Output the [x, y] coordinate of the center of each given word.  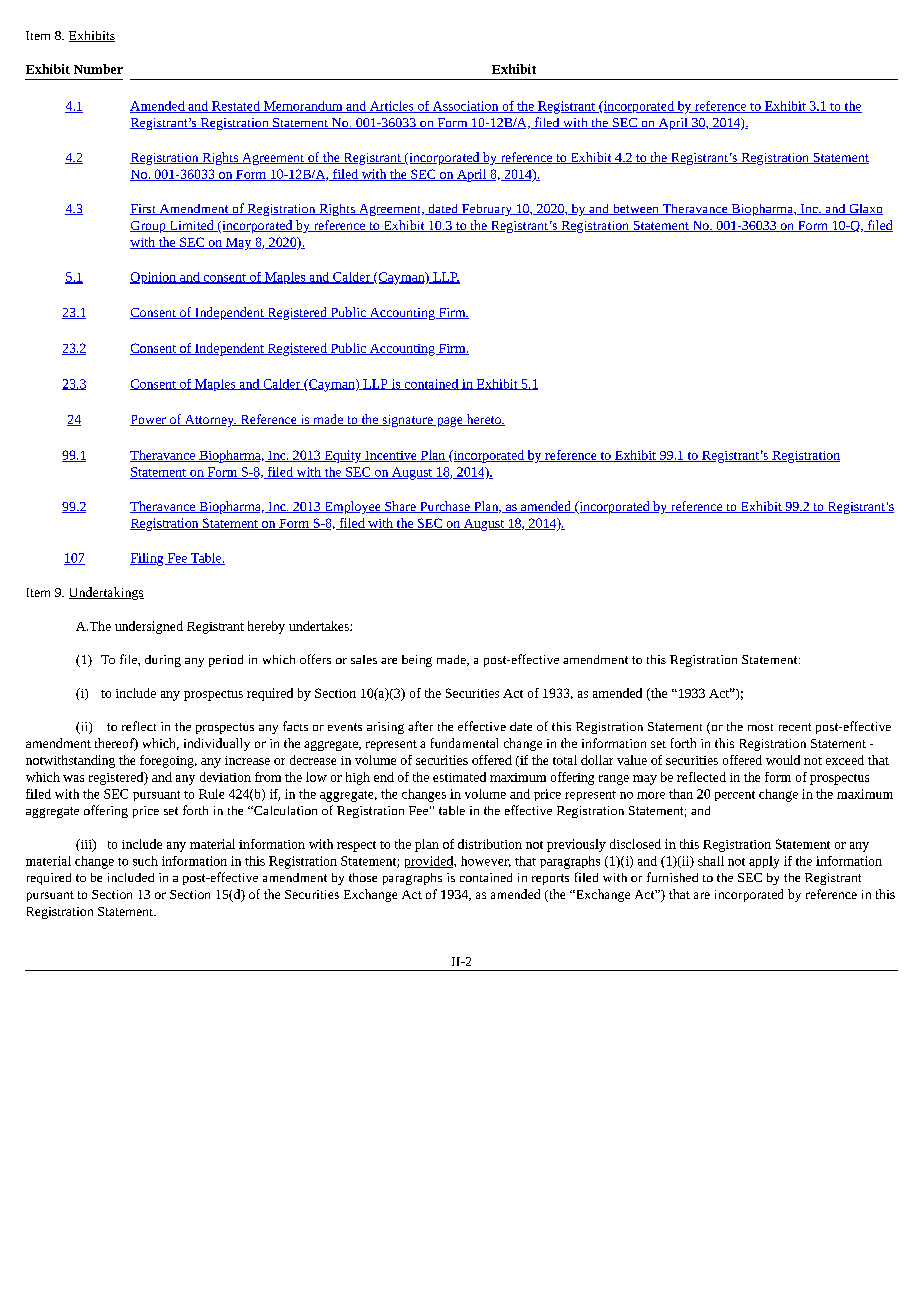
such [145, 861]
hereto [483, 420]
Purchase [445, 507]
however [486, 861]
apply [764, 862]
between [635, 209]
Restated [236, 107]
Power [149, 420]
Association [465, 107]
